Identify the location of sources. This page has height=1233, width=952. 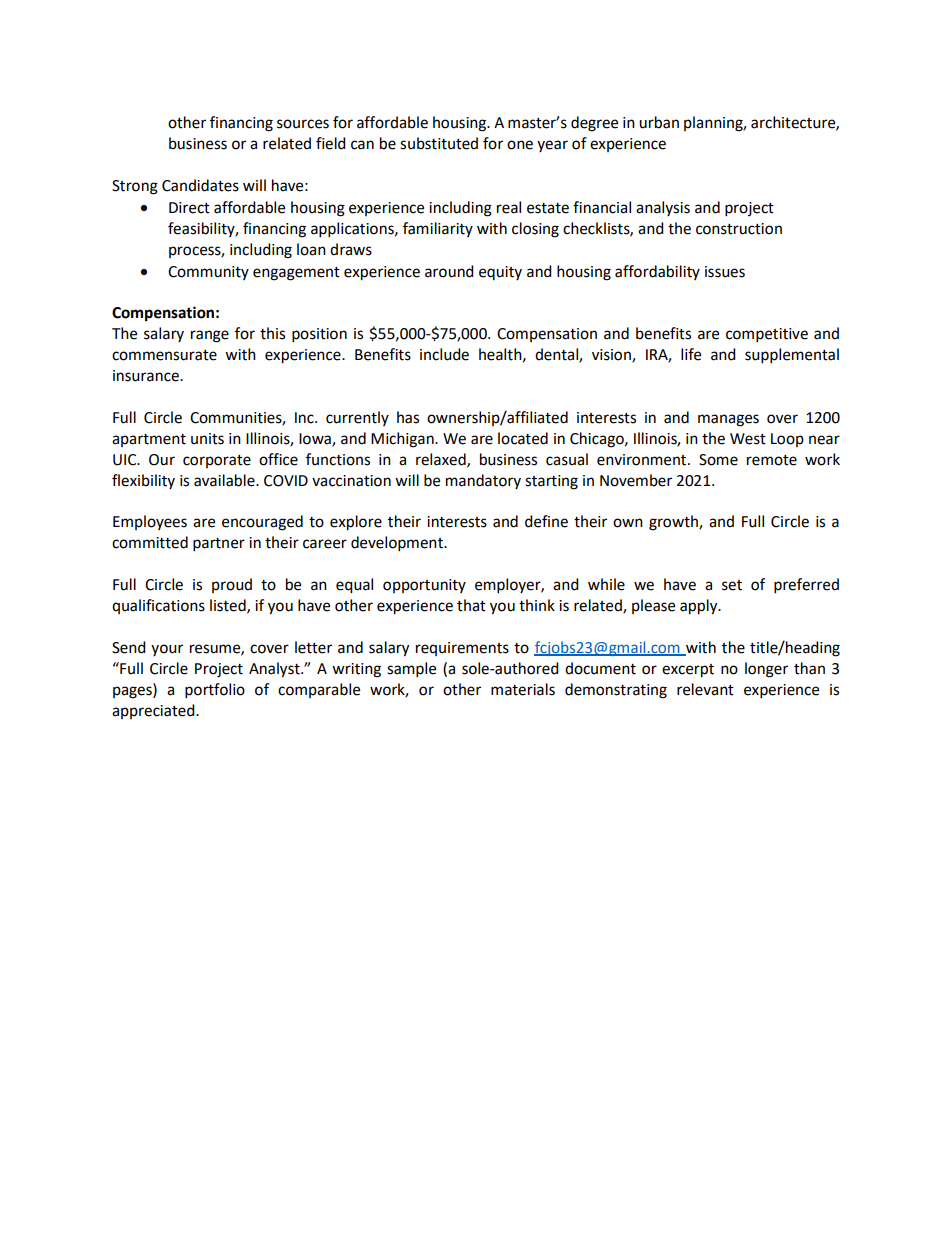
(303, 124).
